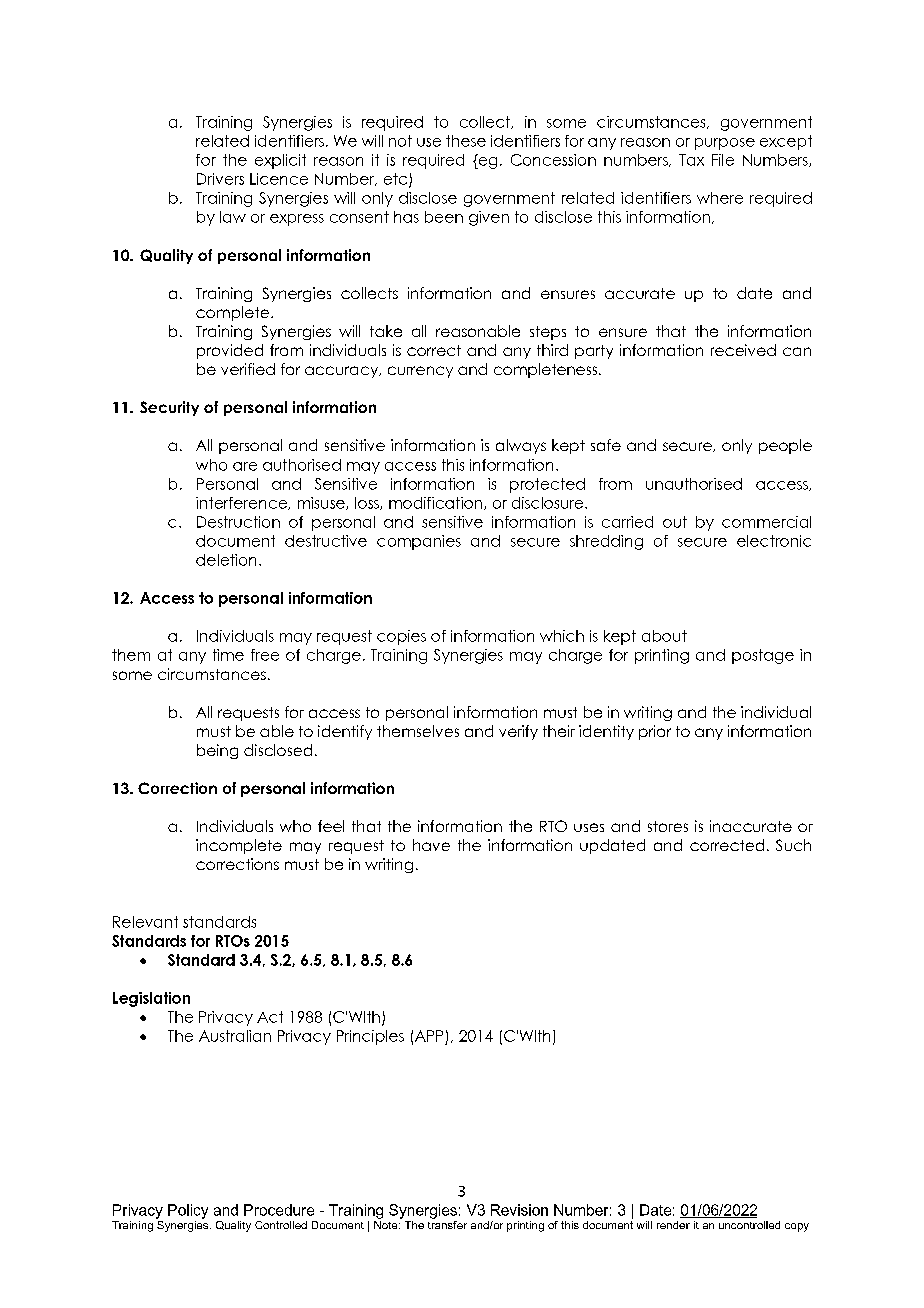 The height and width of the page is (1308, 924). Describe the element at coordinates (518, 732) in the page. I see `verify` at that location.
